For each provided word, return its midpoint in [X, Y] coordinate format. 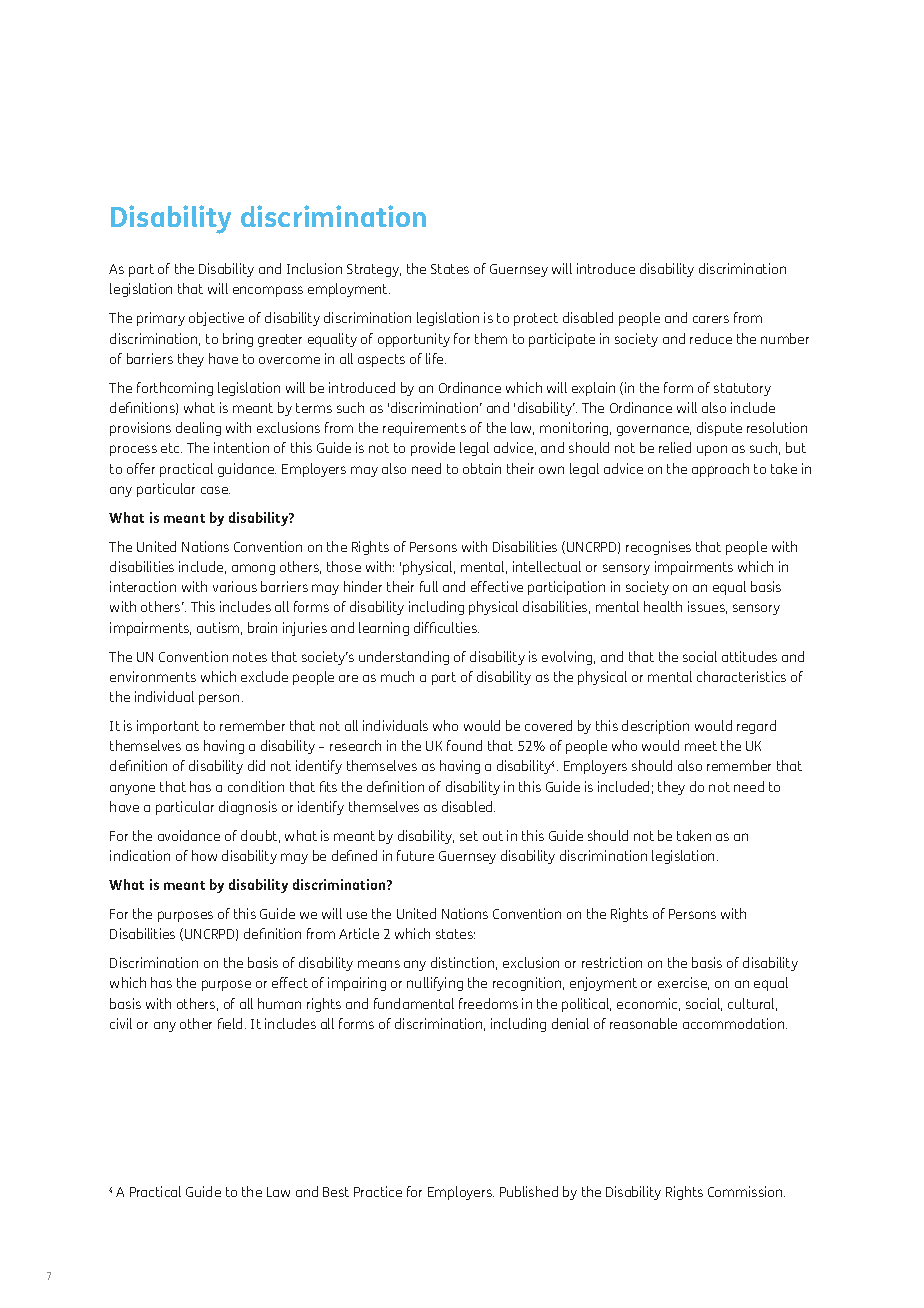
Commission [746, 1191]
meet [701, 746]
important [168, 727]
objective [216, 319]
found [464, 745]
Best [336, 1192]
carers [711, 319]
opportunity [414, 340]
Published [529, 1191]
